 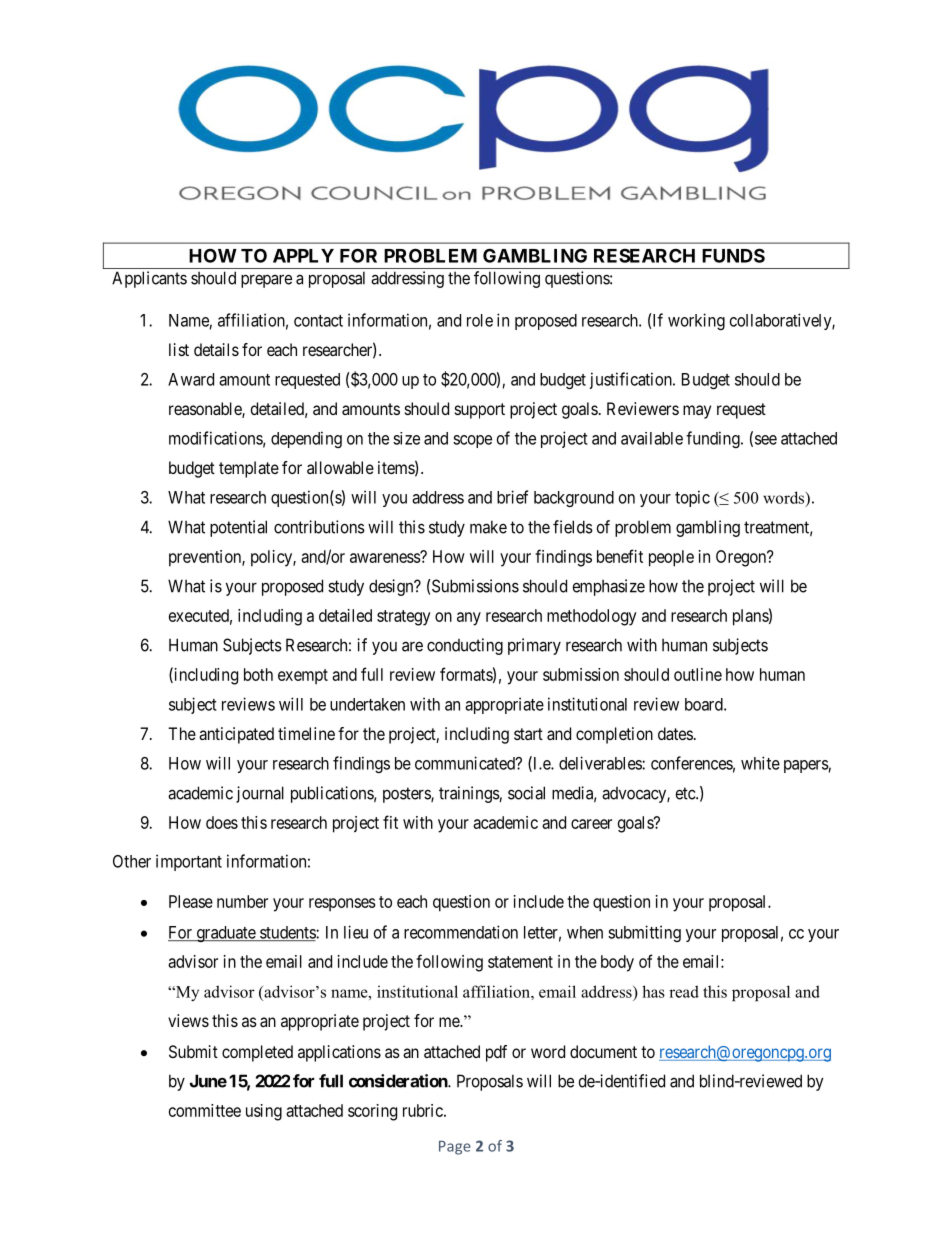 I want to click on conducting, so click(x=465, y=646).
